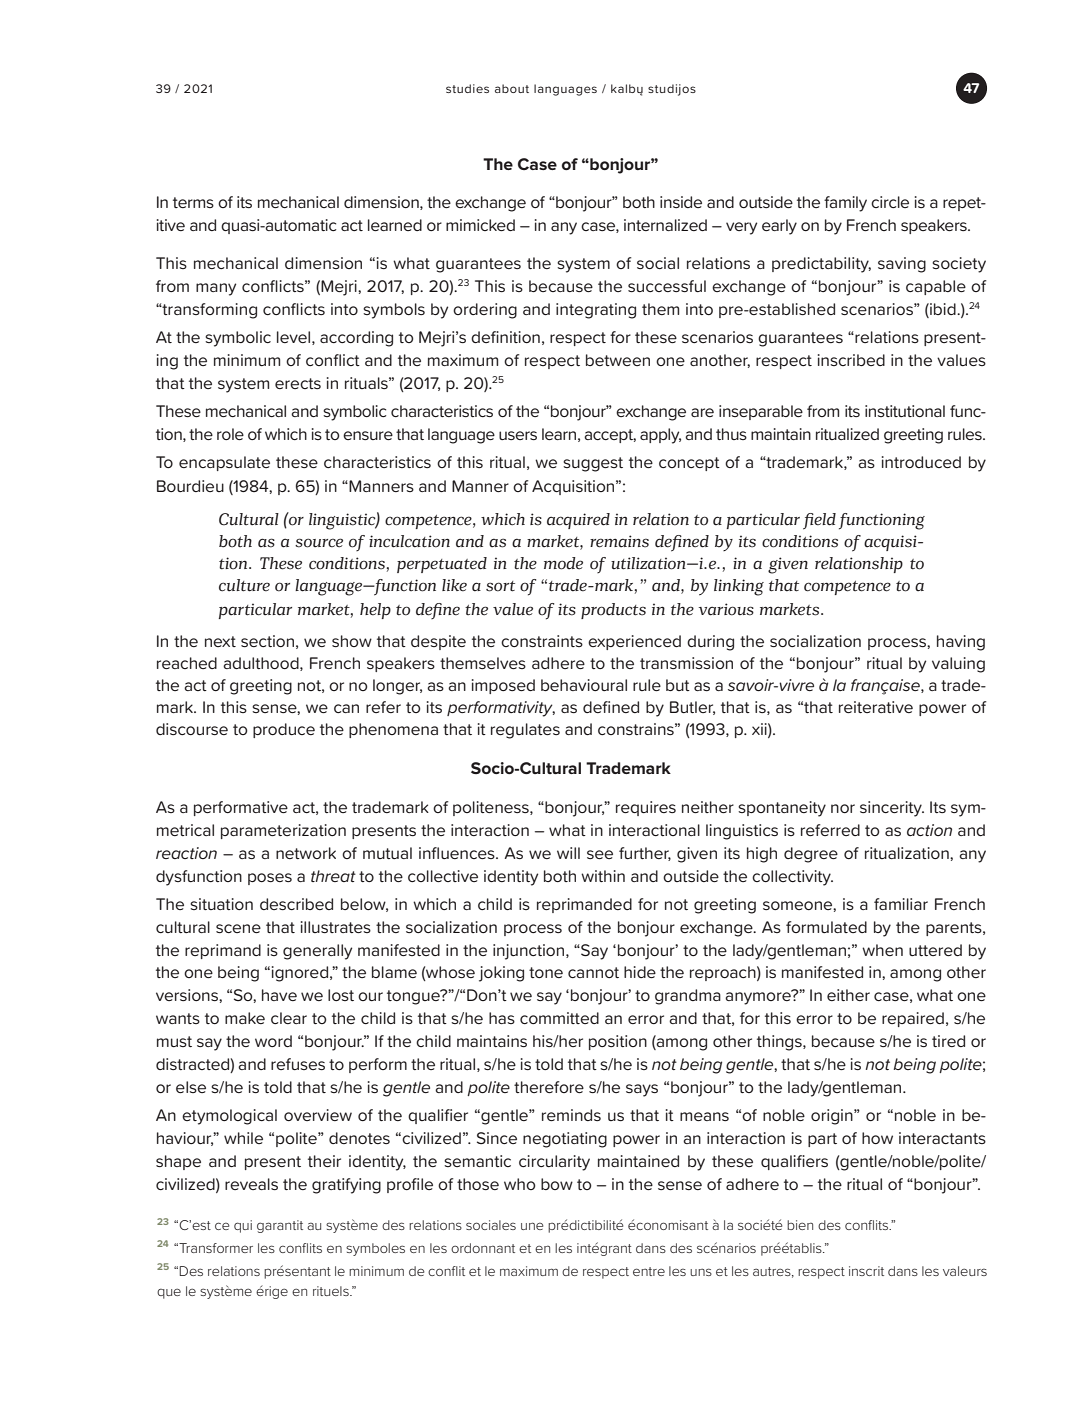  I want to click on reveals, so click(251, 1184).
